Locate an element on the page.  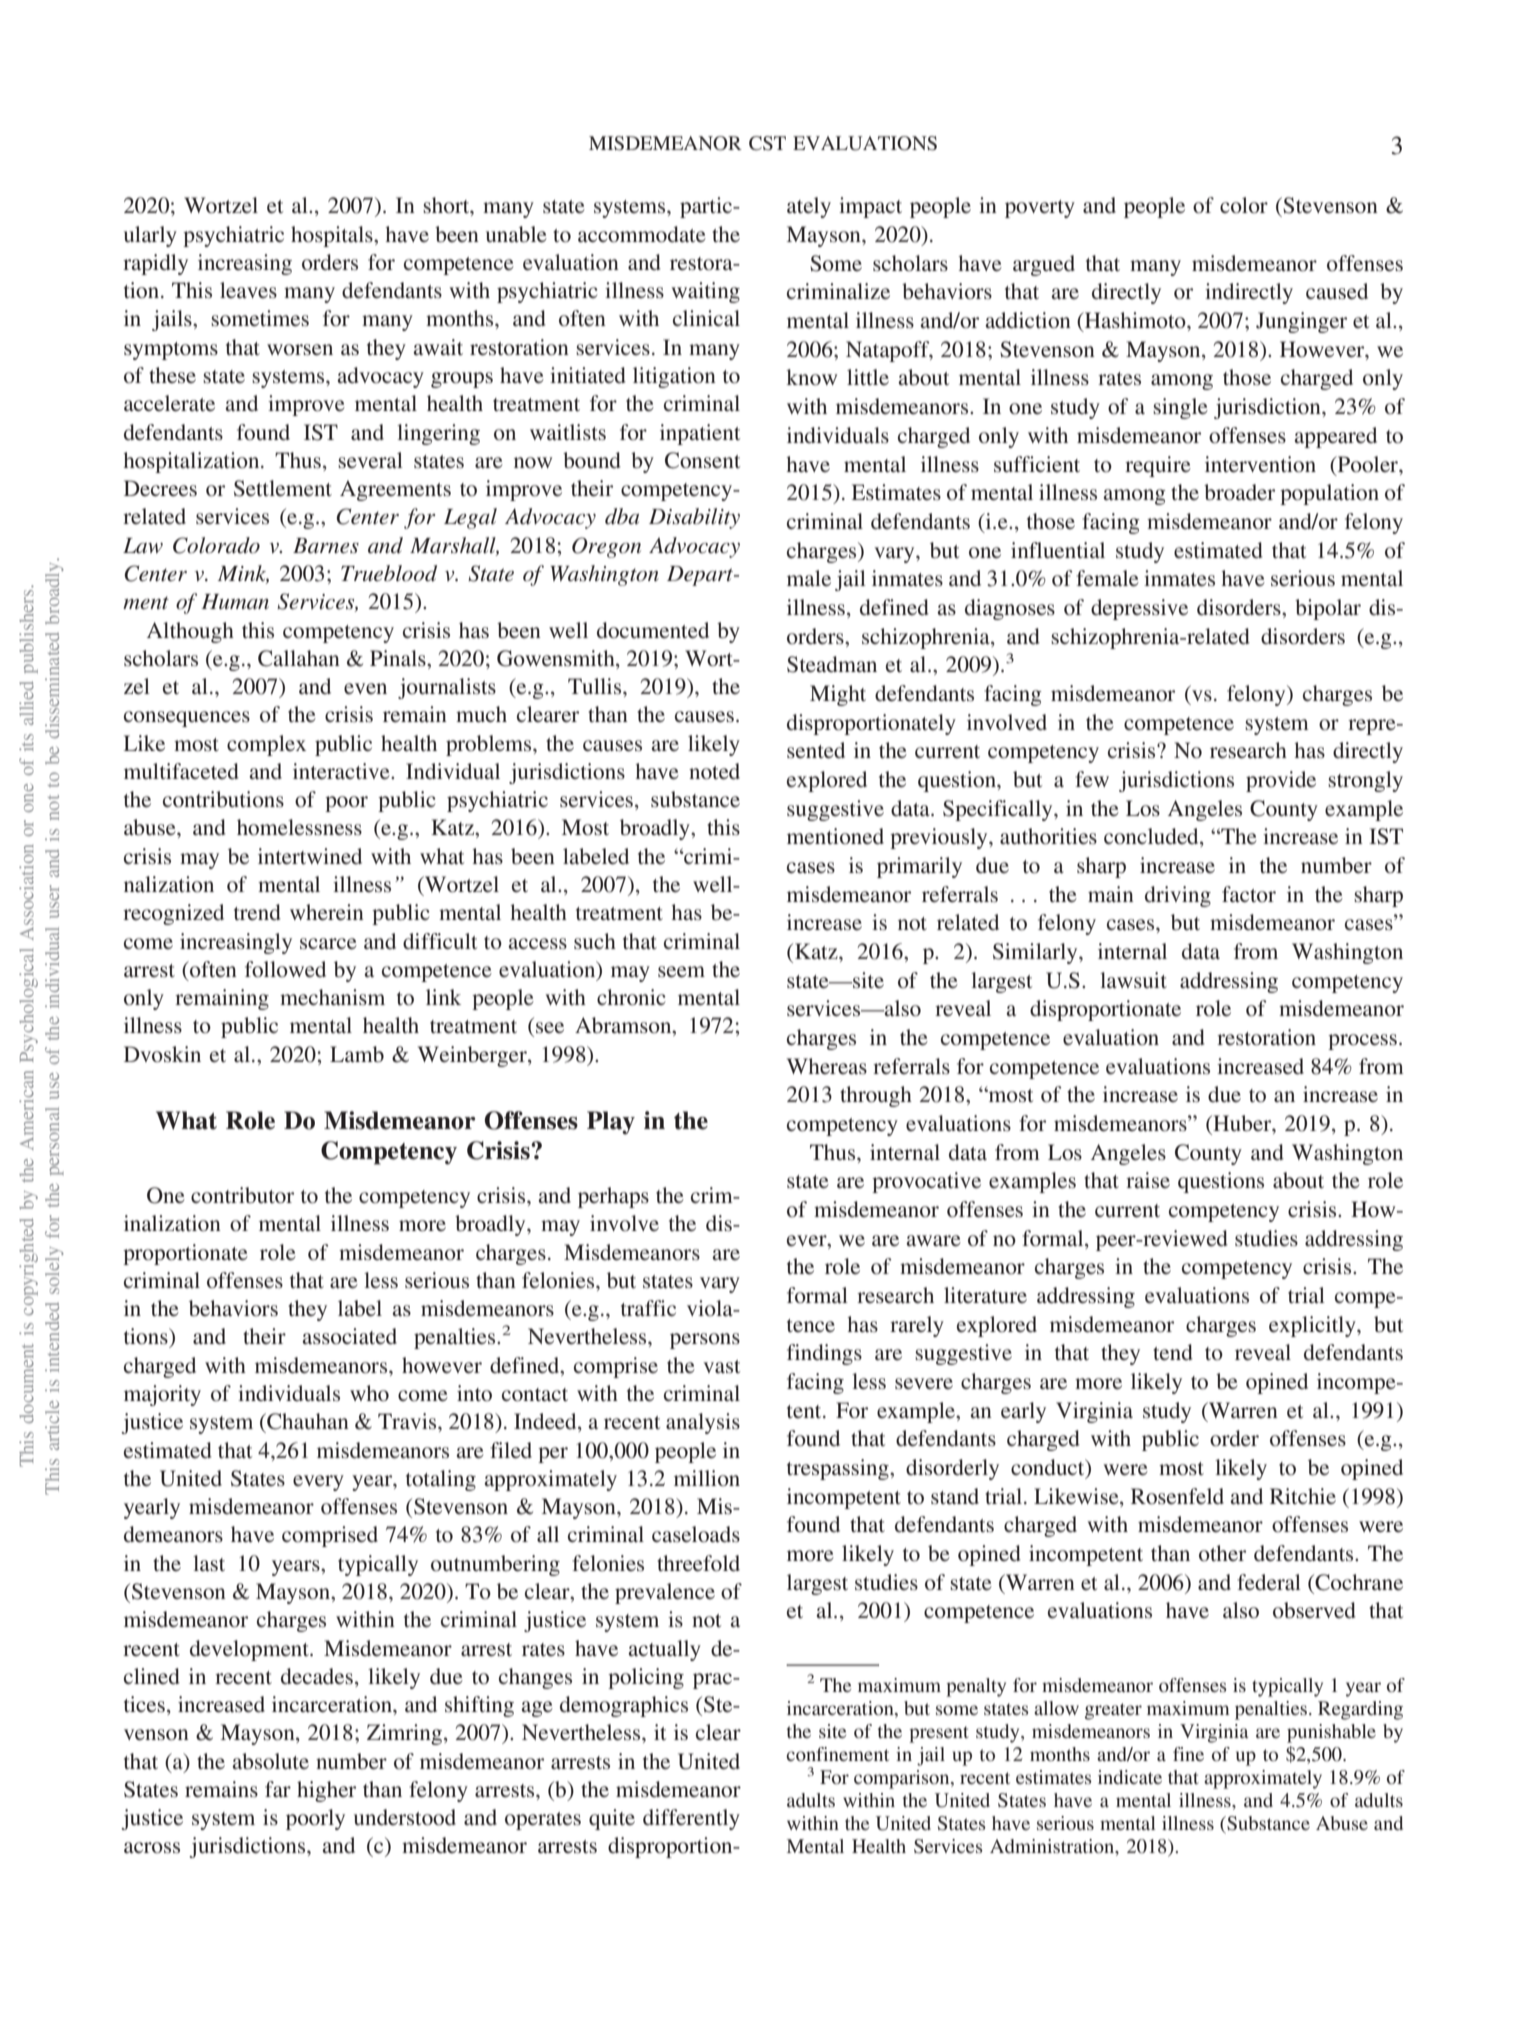
contributor is located at coordinates (242, 1195).
